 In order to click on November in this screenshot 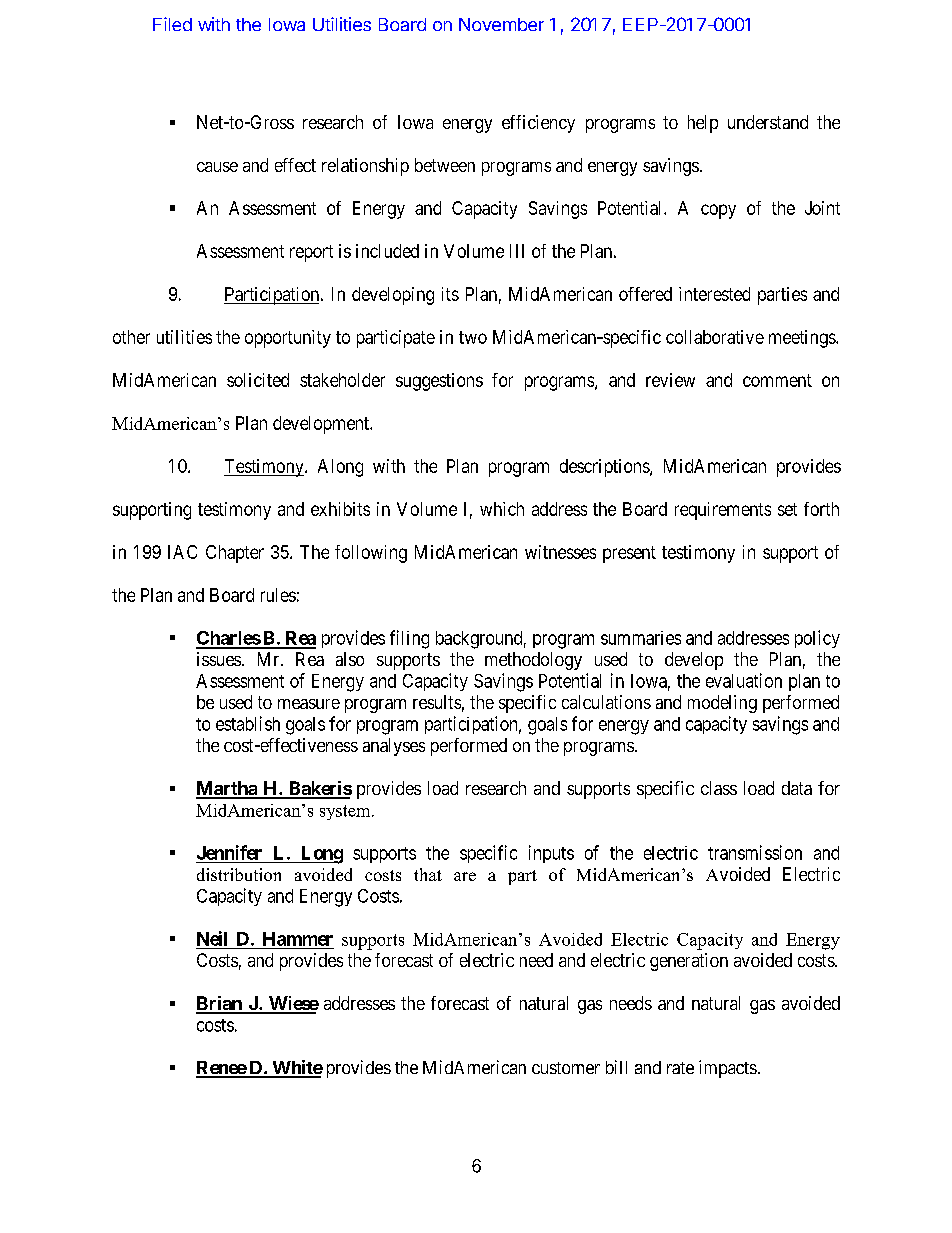, I will do `click(501, 24)`.
